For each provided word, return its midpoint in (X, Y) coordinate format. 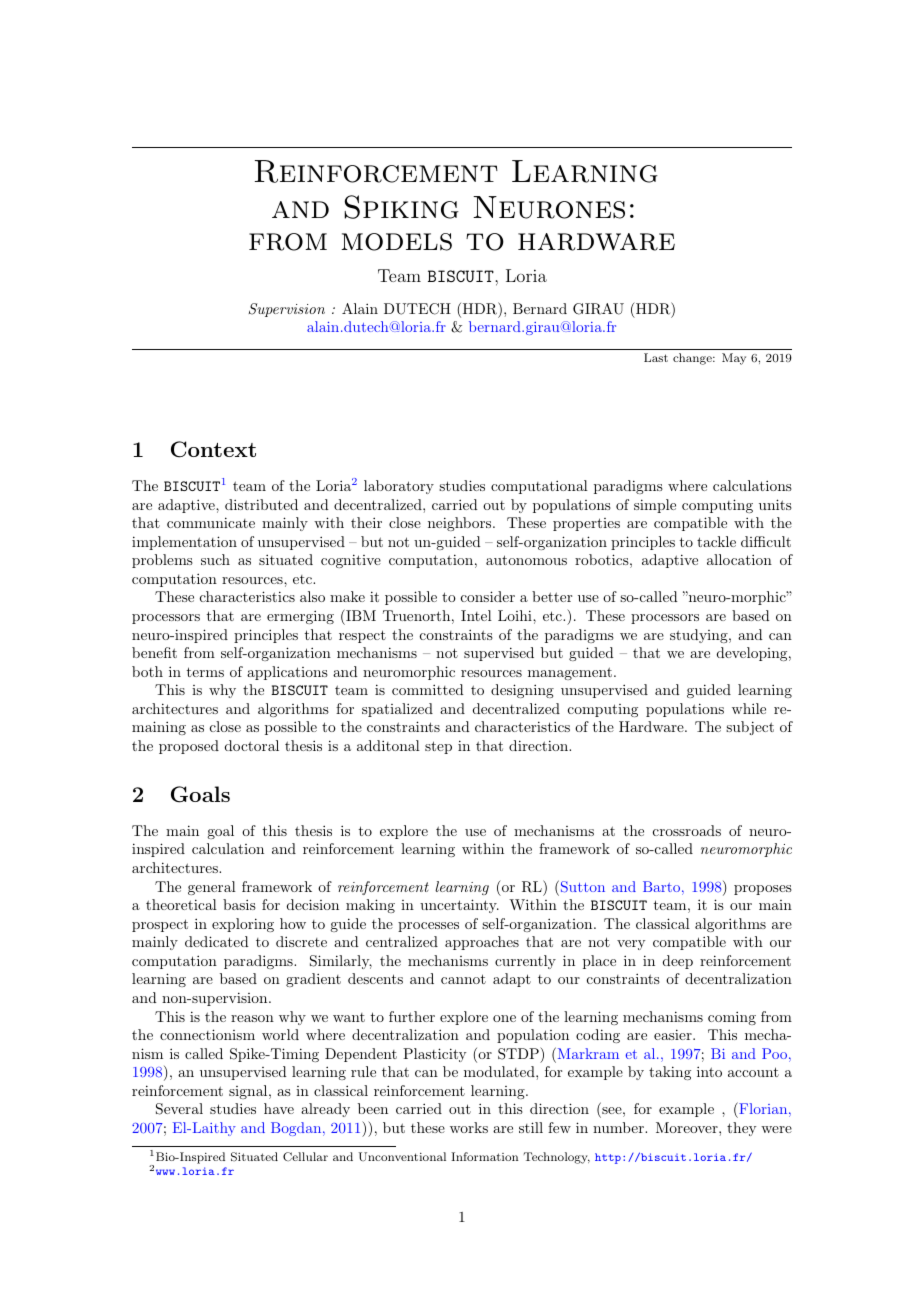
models (396, 242)
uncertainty (459, 906)
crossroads (687, 830)
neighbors (459, 524)
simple (655, 506)
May (734, 359)
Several (179, 1109)
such (215, 559)
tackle (716, 541)
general (212, 888)
